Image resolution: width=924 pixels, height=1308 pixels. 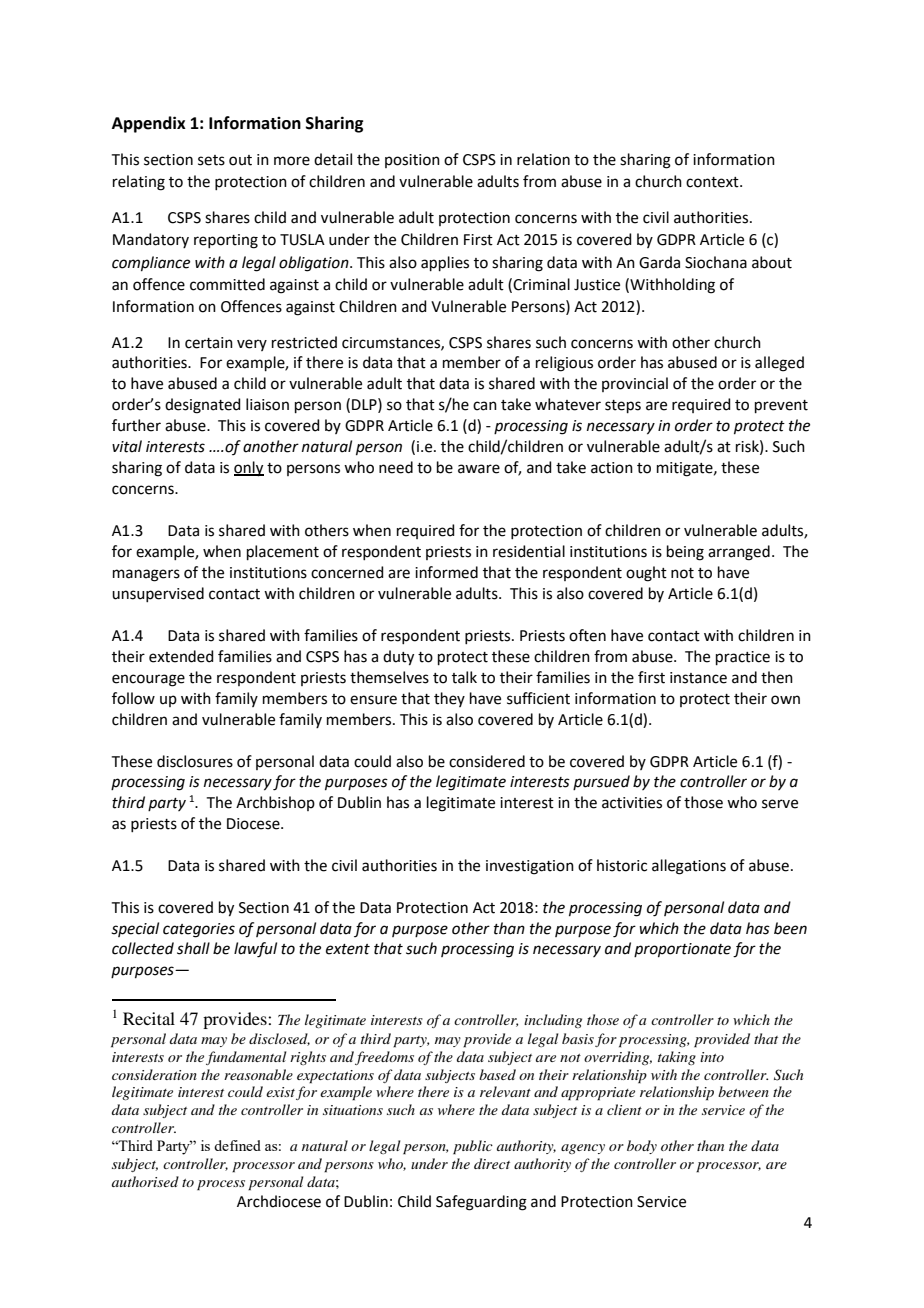 What do you see at coordinates (211, 160) in the page?
I see `sets` at bounding box center [211, 160].
